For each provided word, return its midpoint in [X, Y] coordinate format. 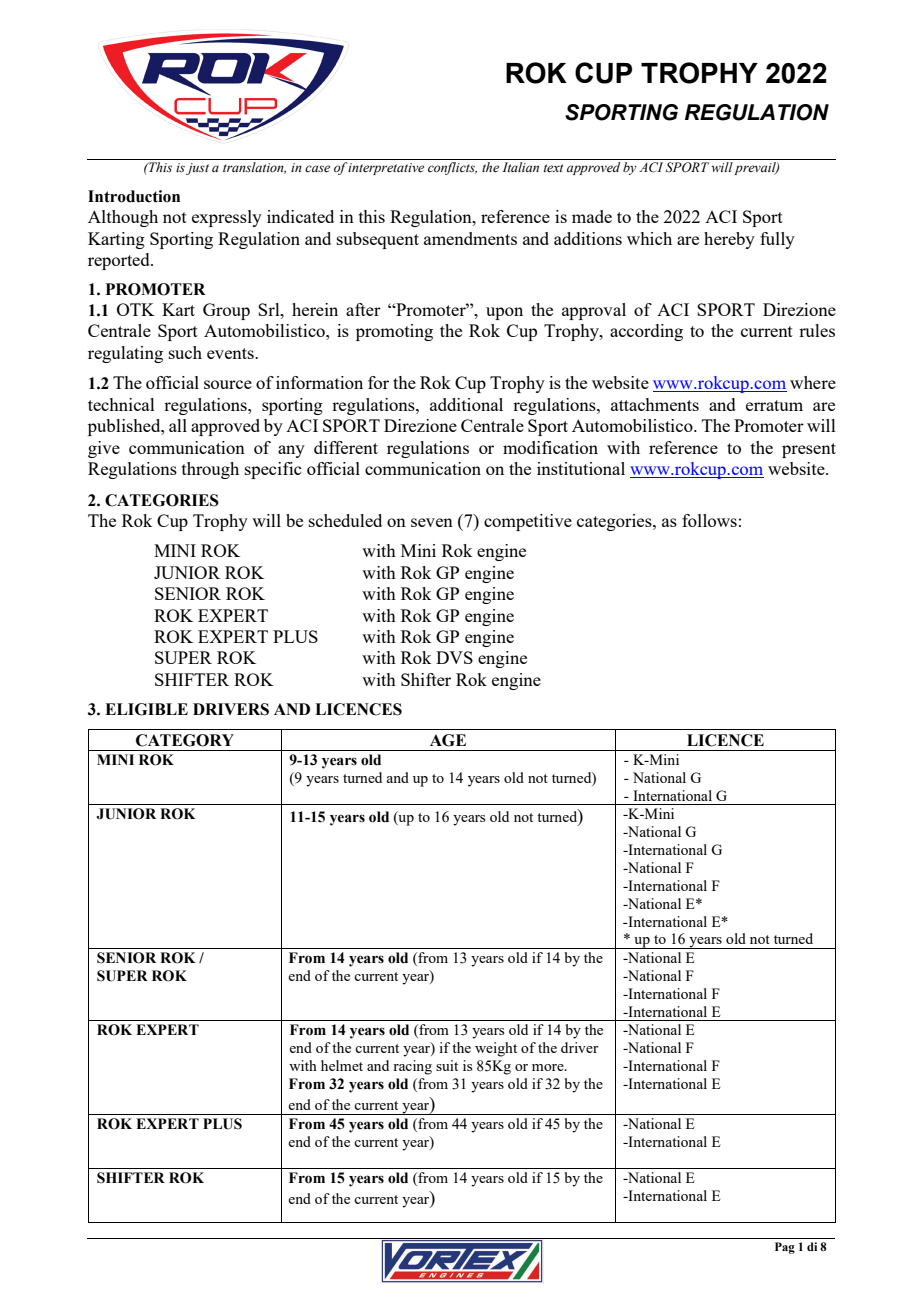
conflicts [452, 168]
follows [709, 520]
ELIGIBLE [146, 709]
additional [466, 404]
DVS [454, 657]
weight [496, 1049]
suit [447, 1065]
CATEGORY [185, 740]
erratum [774, 405]
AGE [448, 740]
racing [412, 1067]
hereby [729, 240]
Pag [785, 1248]
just [197, 169]
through [210, 470]
